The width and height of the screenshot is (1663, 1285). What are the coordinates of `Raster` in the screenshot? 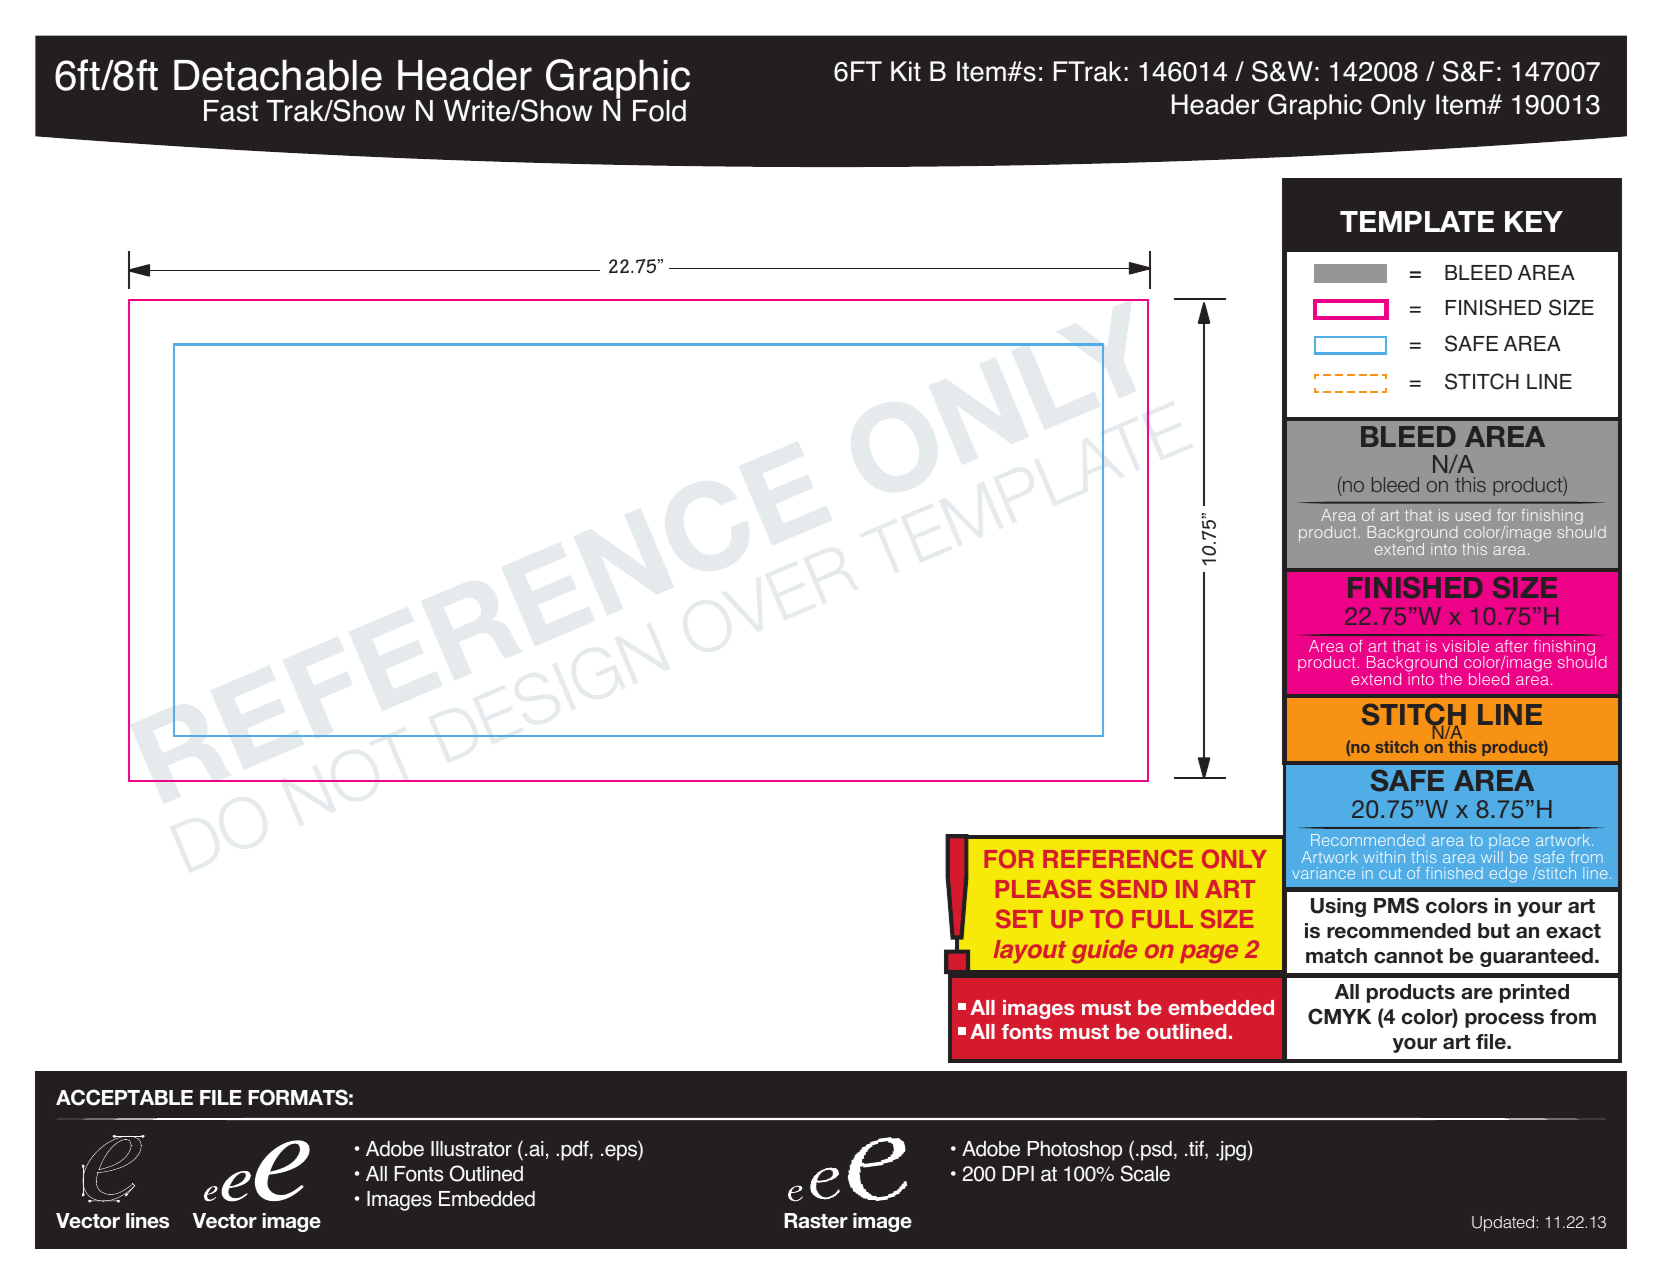 It's located at (816, 1221).
